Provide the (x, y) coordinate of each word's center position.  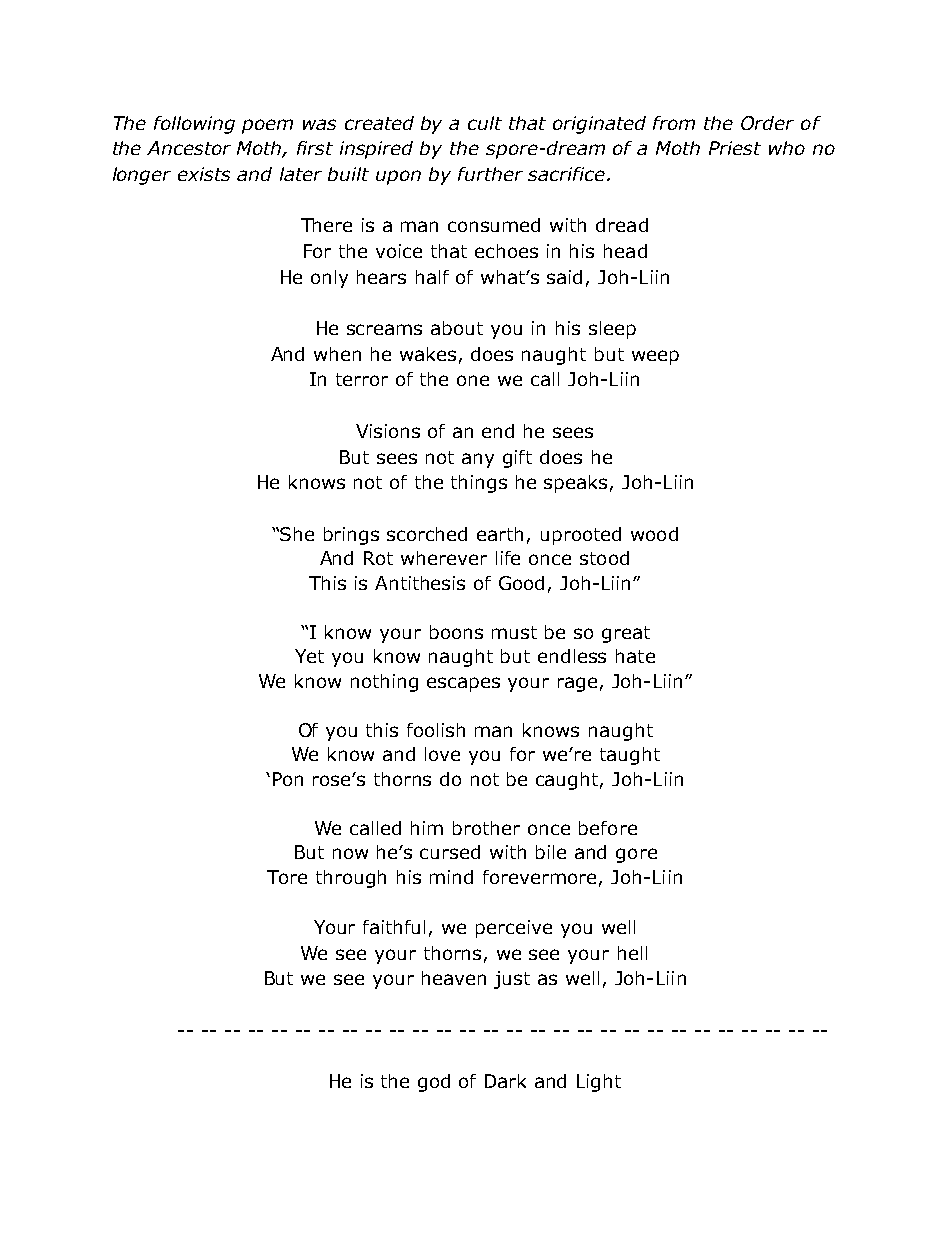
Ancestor (189, 148)
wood (654, 534)
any (478, 460)
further (490, 174)
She (297, 534)
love (442, 754)
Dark (505, 1081)
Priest (735, 148)
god (434, 1083)
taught (630, 756)
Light (599, 1083)
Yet (309, 656)
